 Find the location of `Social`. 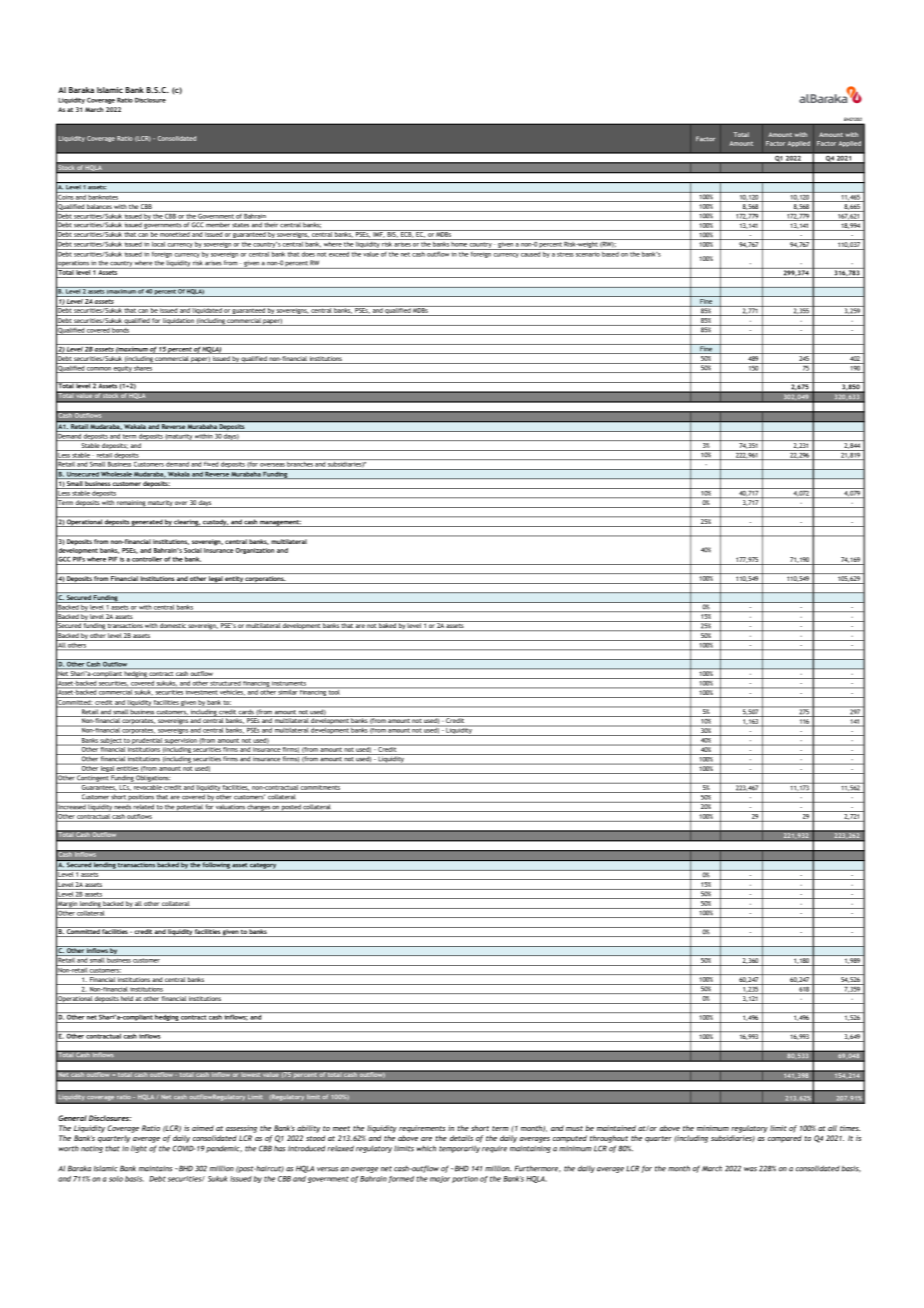

Social is located at coordinates (193, 550).
